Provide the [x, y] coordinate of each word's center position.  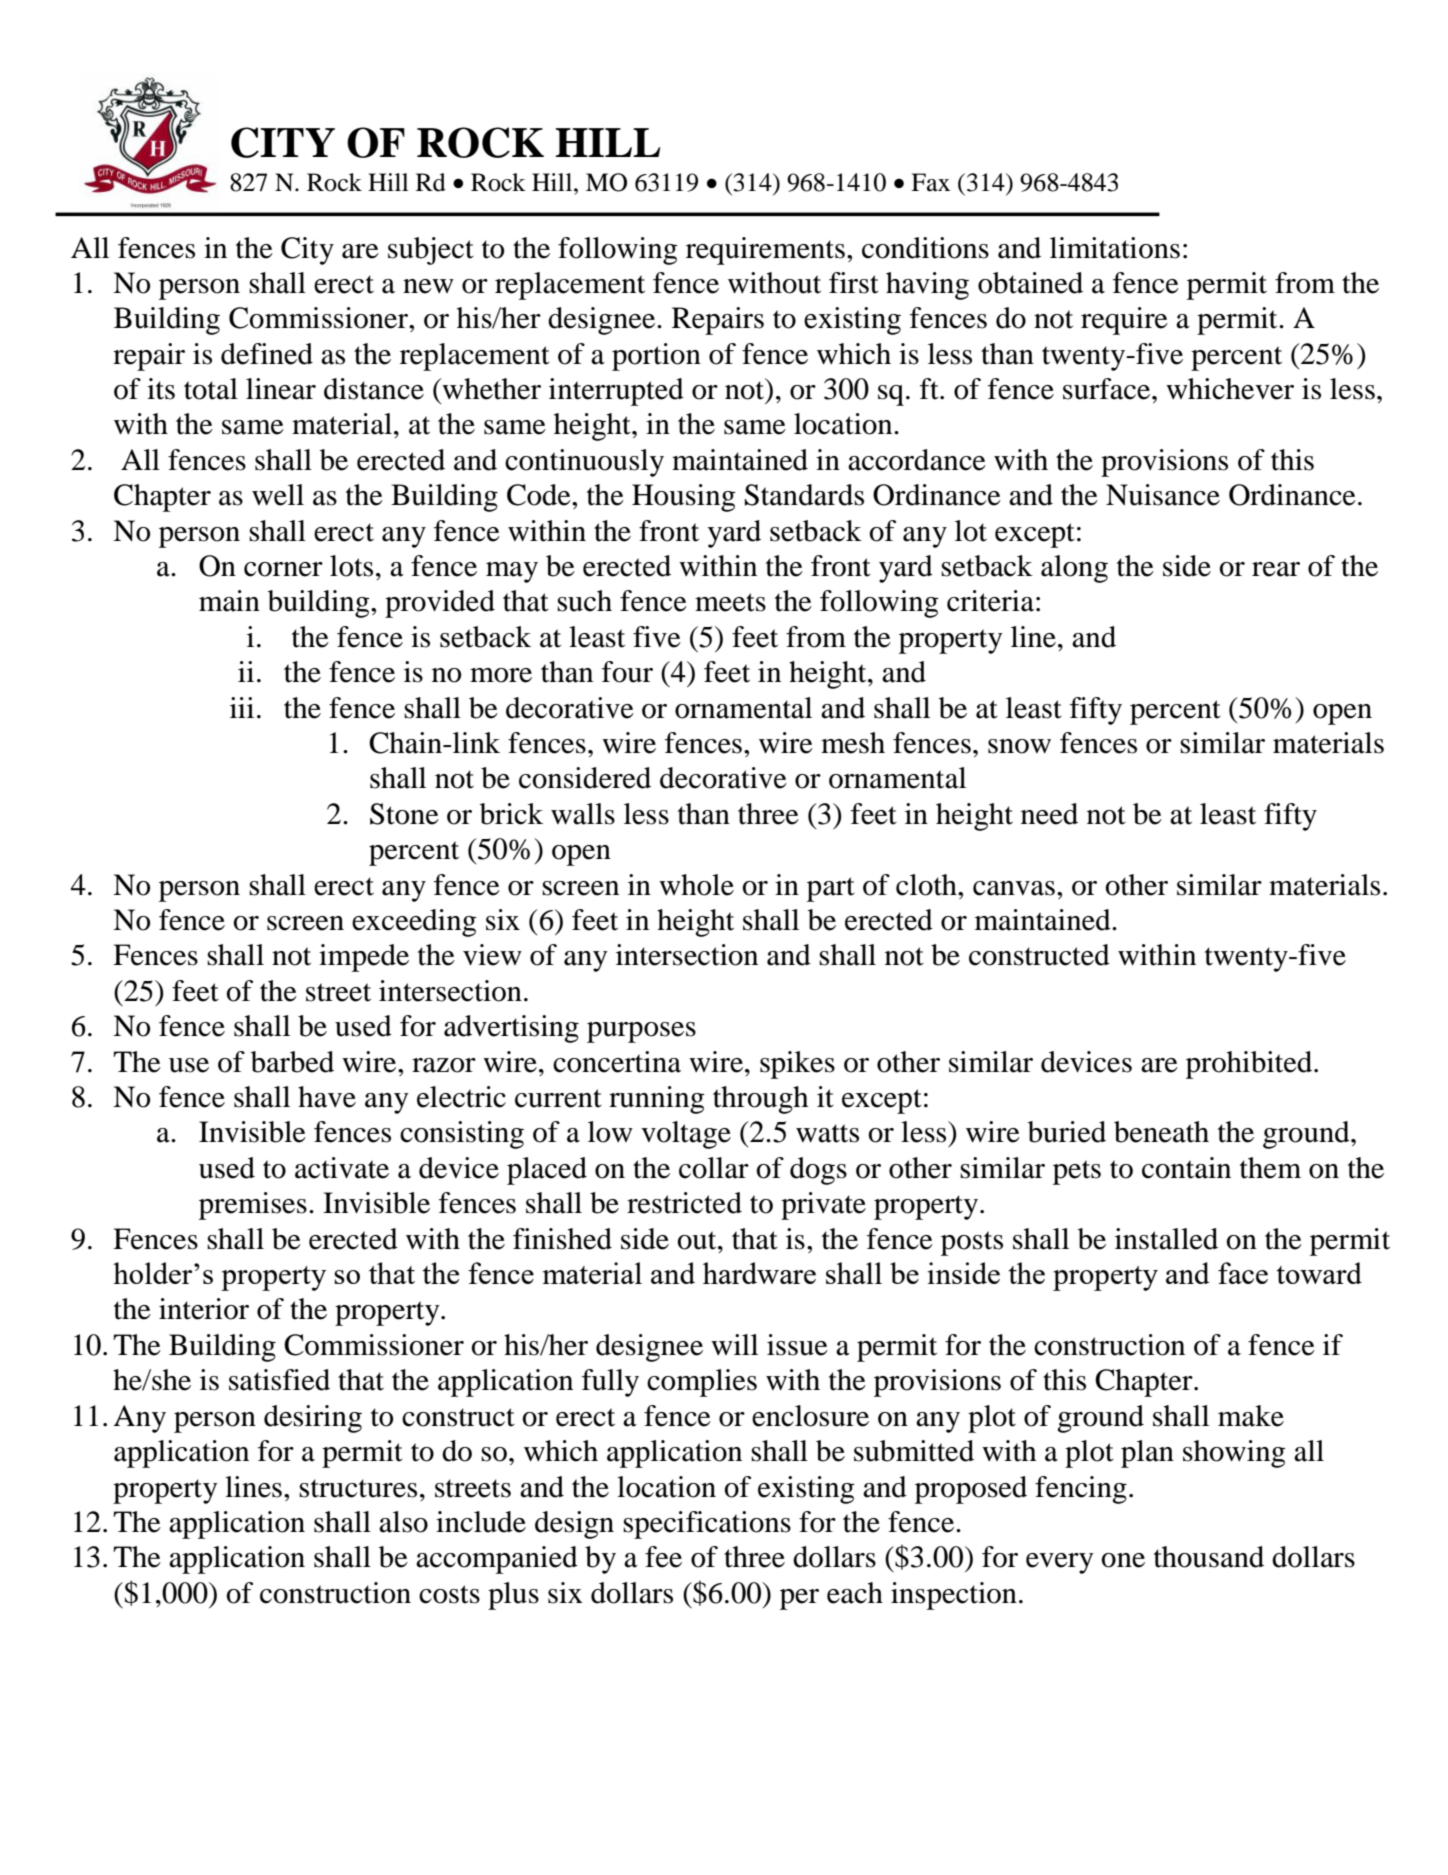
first [854, 283]
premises [253, 1206]
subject [431, 251]
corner [283, 569]
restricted [684, 1203]
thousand [1209, 1557]
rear [1276, 569]
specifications [707, 1525]
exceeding [414, 923]
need [1049, 814]
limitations [1115, 248]
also [403, 1522]
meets [730, 602]
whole [696, 885]
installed [1166, 1239]
